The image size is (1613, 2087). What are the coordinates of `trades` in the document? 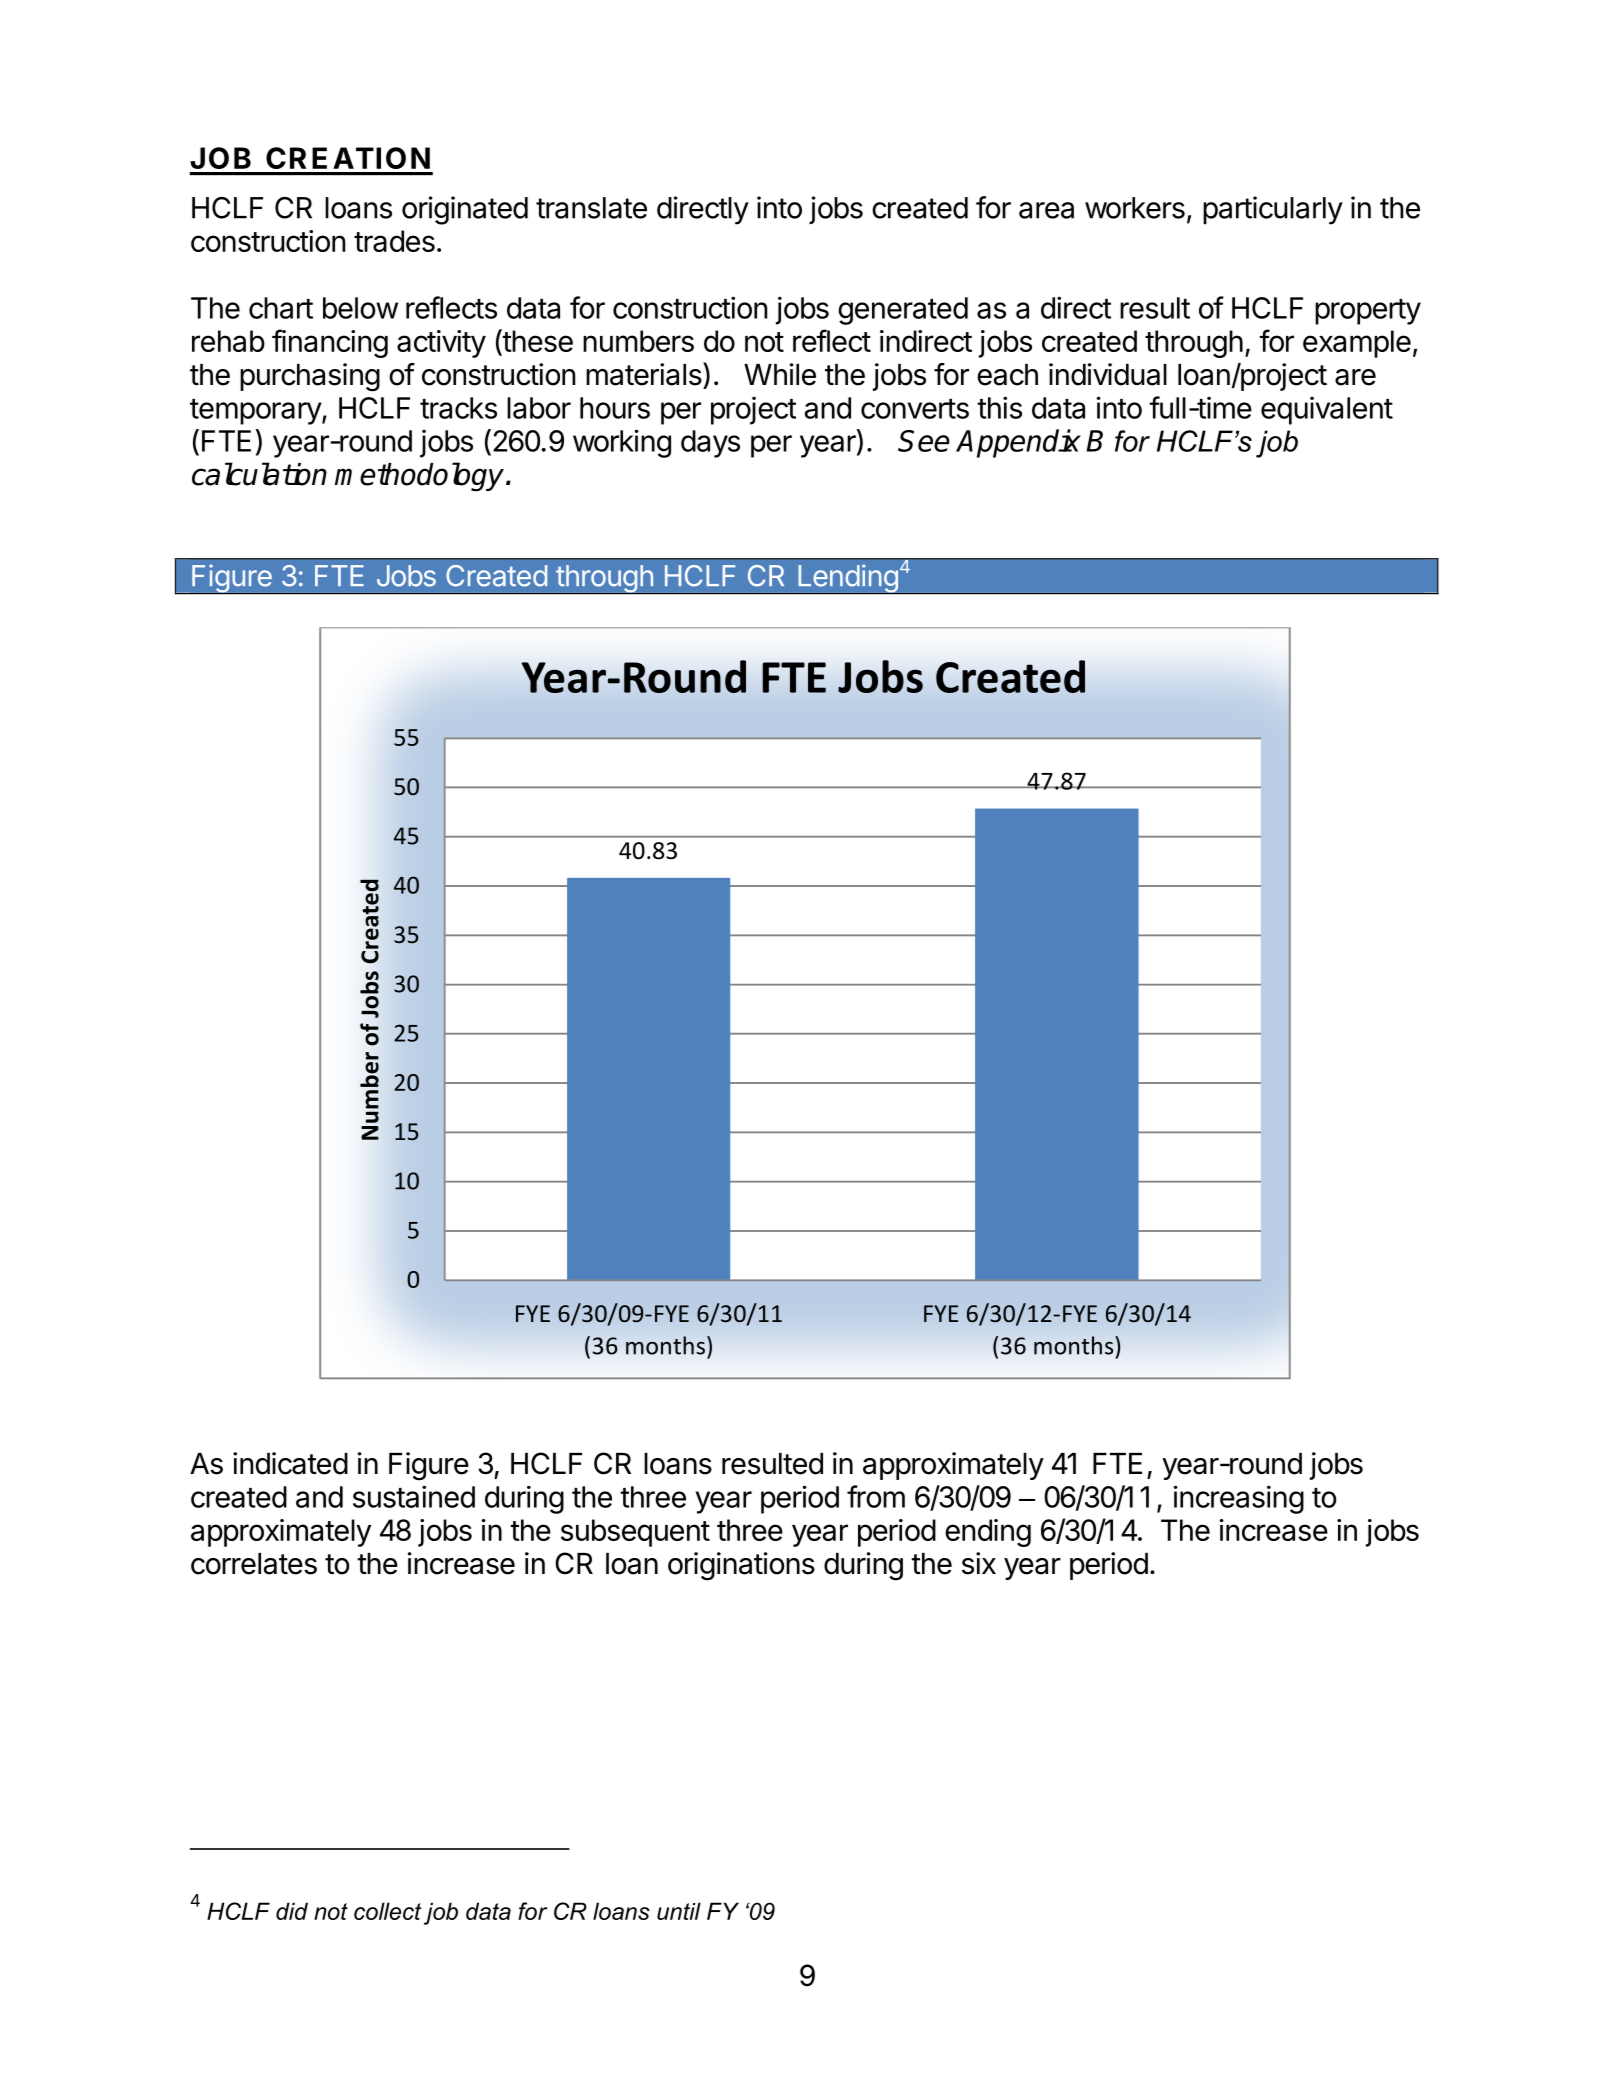 It's located at (394, 241).
